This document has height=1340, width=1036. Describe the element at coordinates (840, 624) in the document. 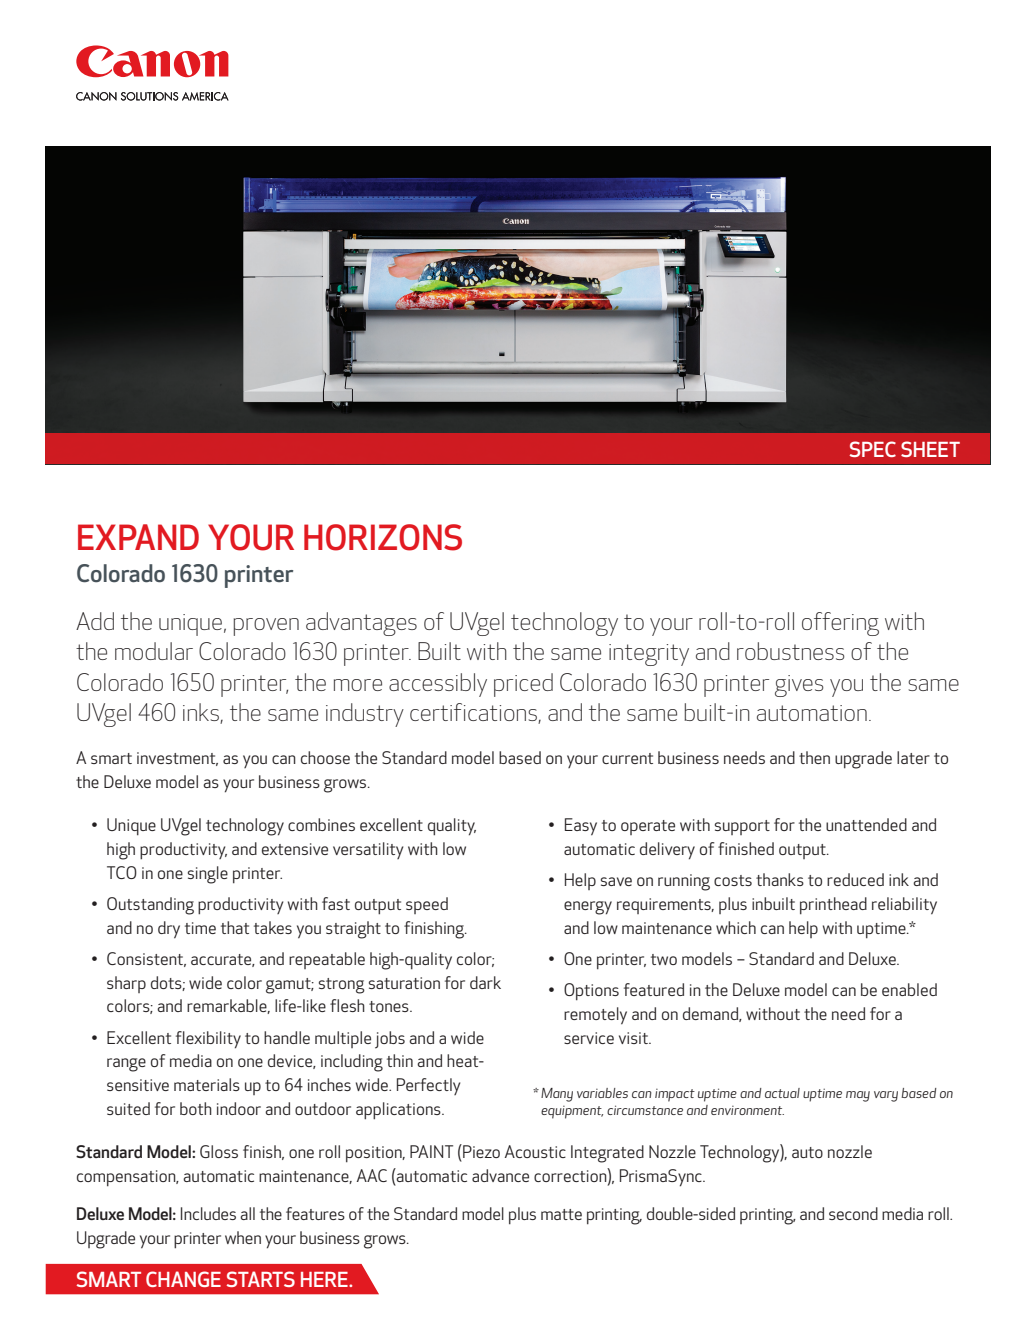

I see `offering` at that location.
